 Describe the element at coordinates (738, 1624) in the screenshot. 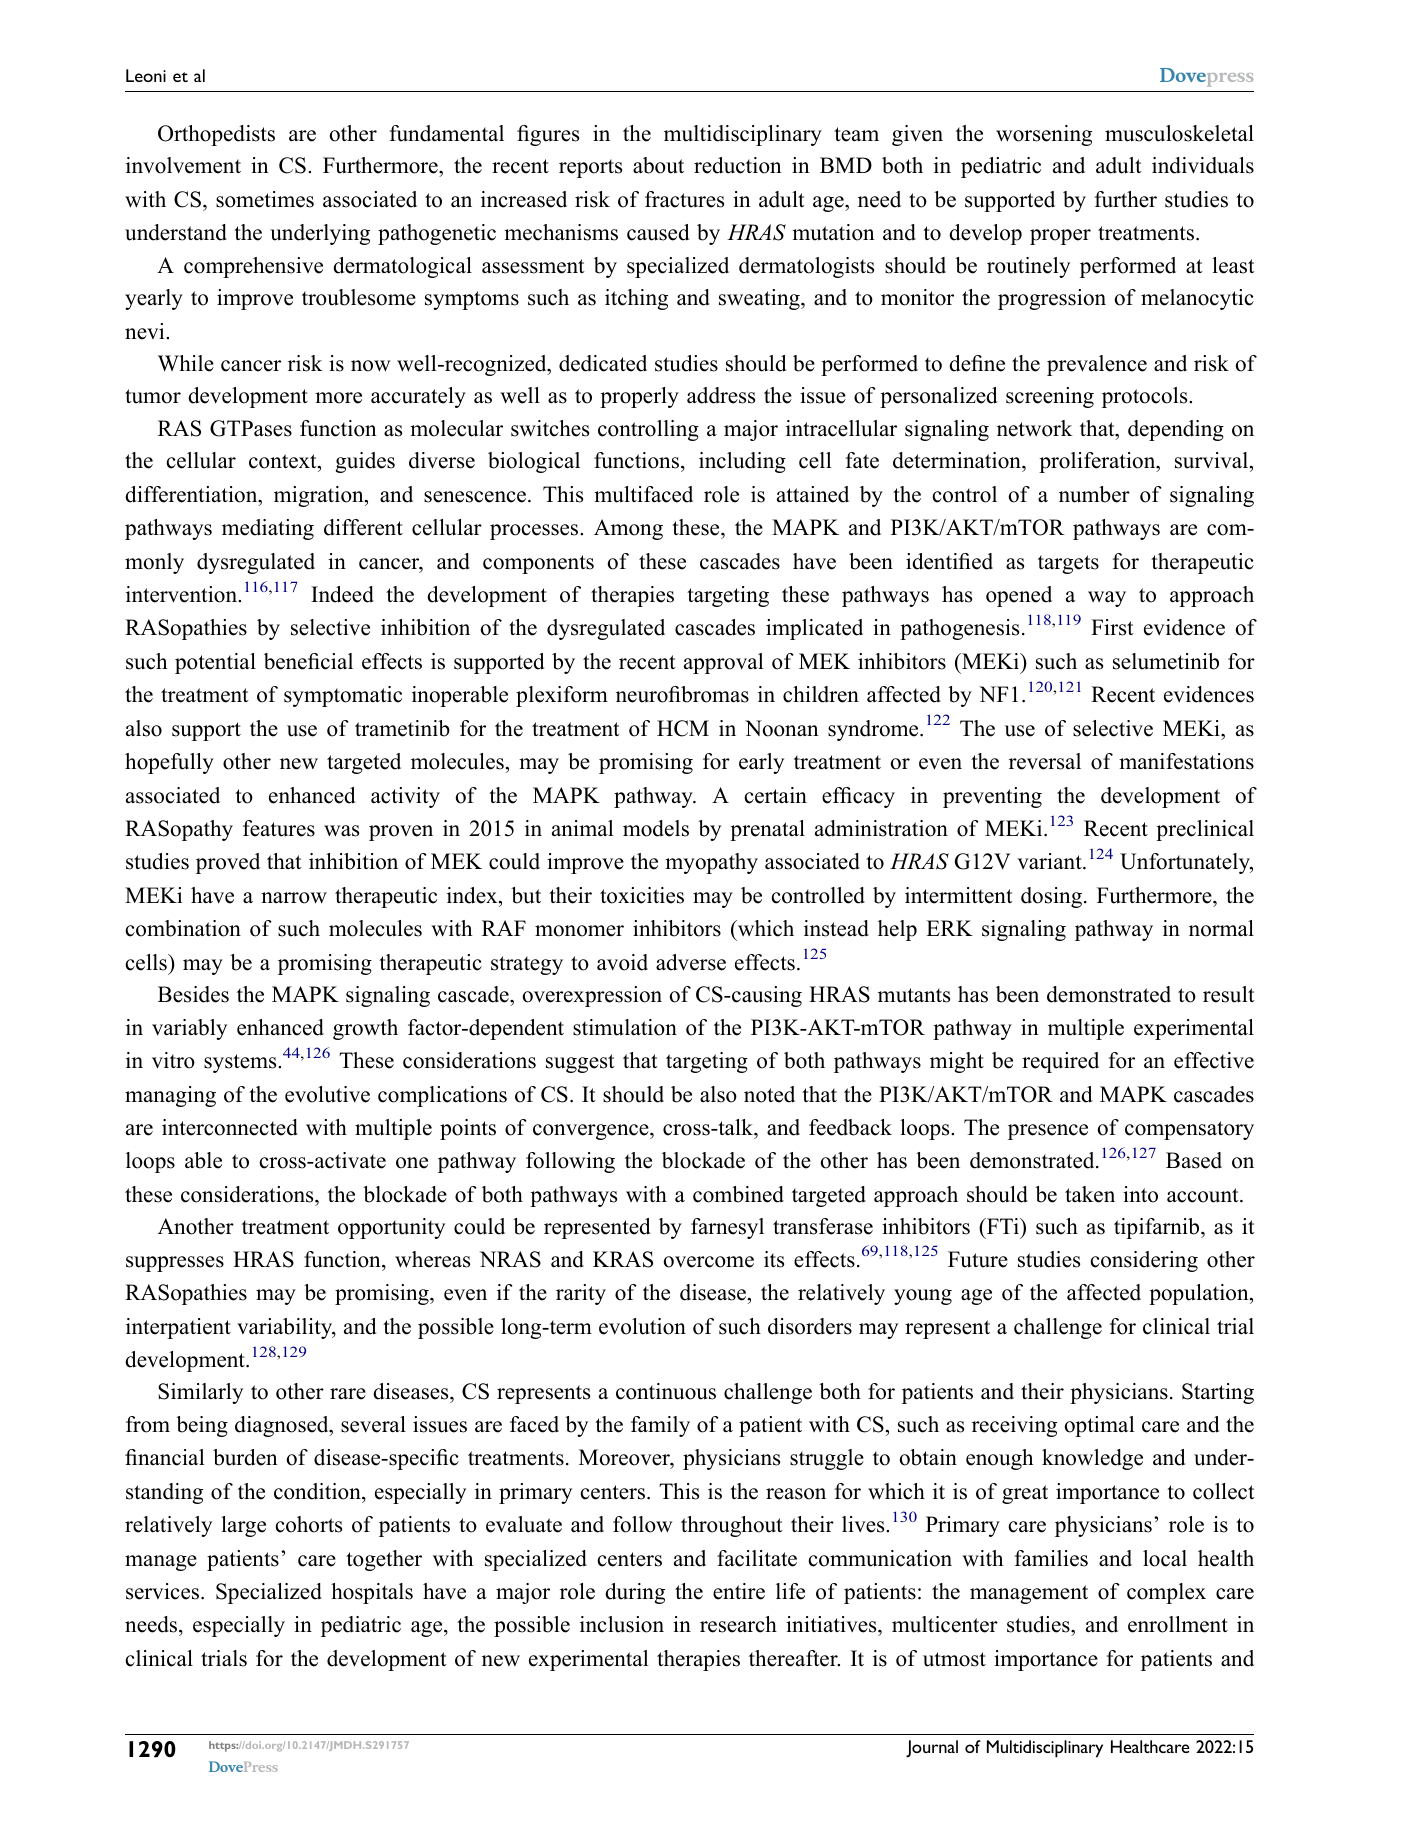

I see `research` at that location.
